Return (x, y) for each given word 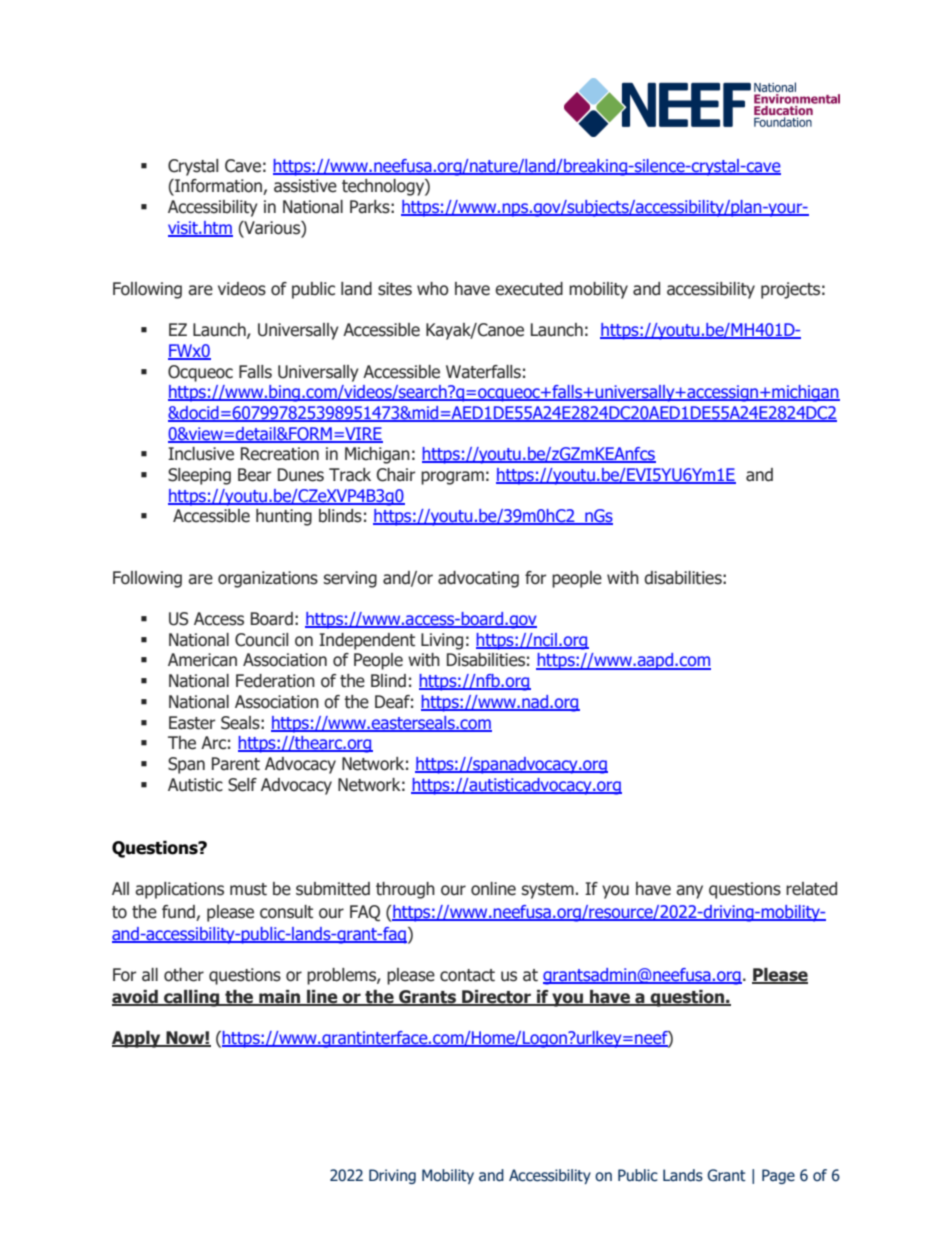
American (202, 660)
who (433, 289)
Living (442, 641)
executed (529, 289)
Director (496, 998)
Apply (137, 1039)
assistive (305, 186)
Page (778, 1176)
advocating (478, 579)
